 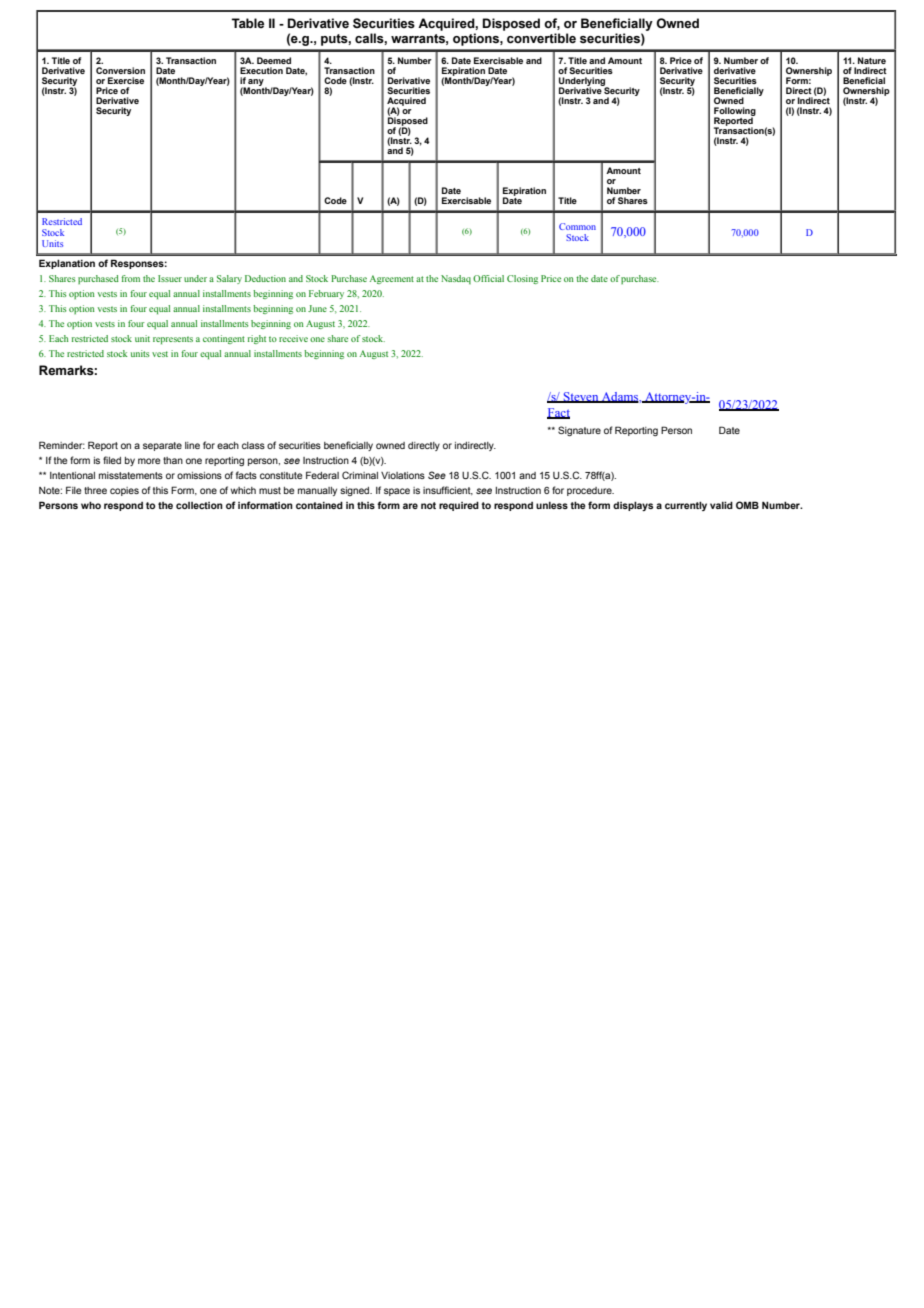 I want to click on space, so click(x=397, y=492).
